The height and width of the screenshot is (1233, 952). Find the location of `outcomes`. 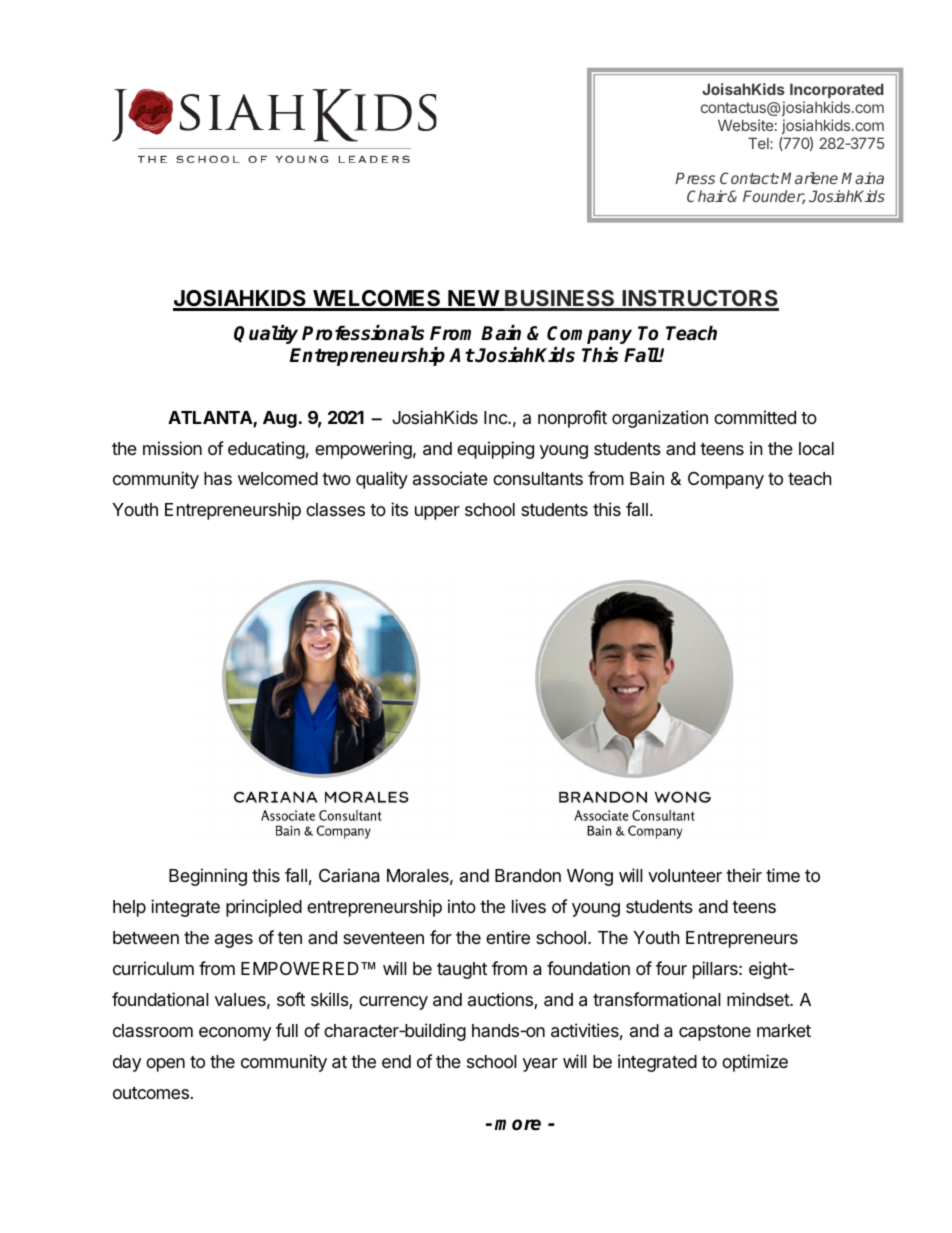

outcomes is located at coordinates (151, 1093).
